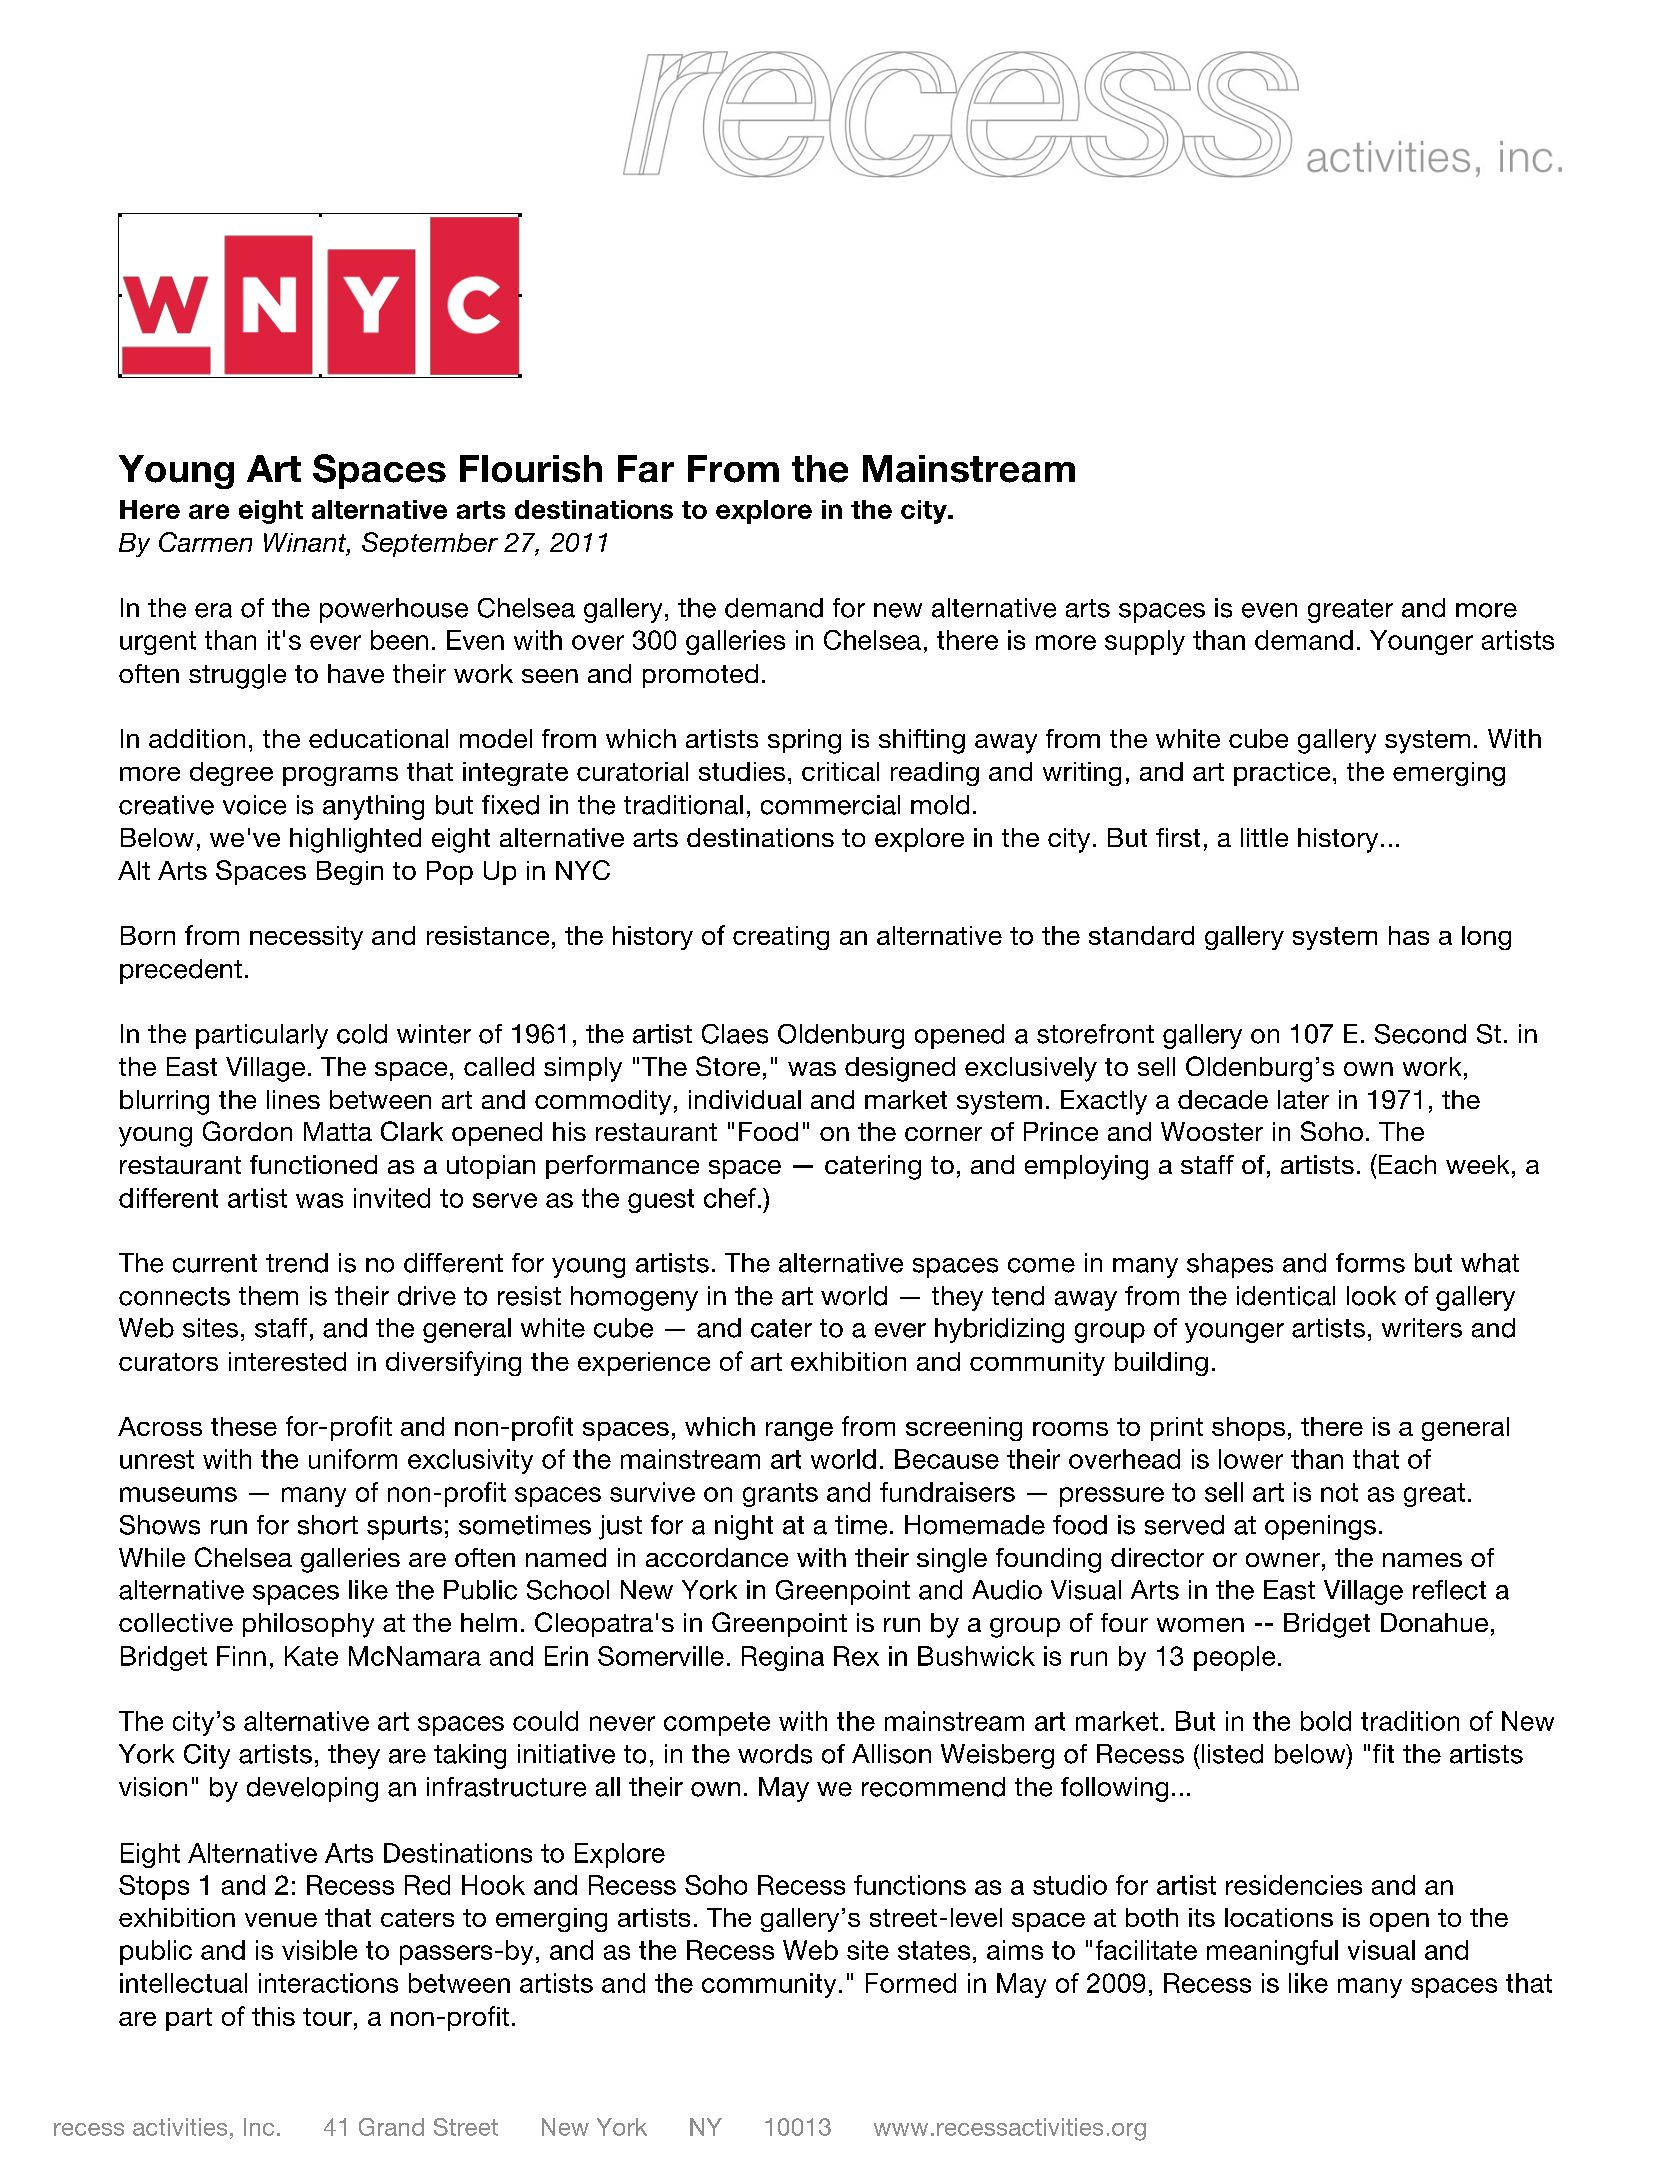  I want to click on supply, so click(1145, 642).
